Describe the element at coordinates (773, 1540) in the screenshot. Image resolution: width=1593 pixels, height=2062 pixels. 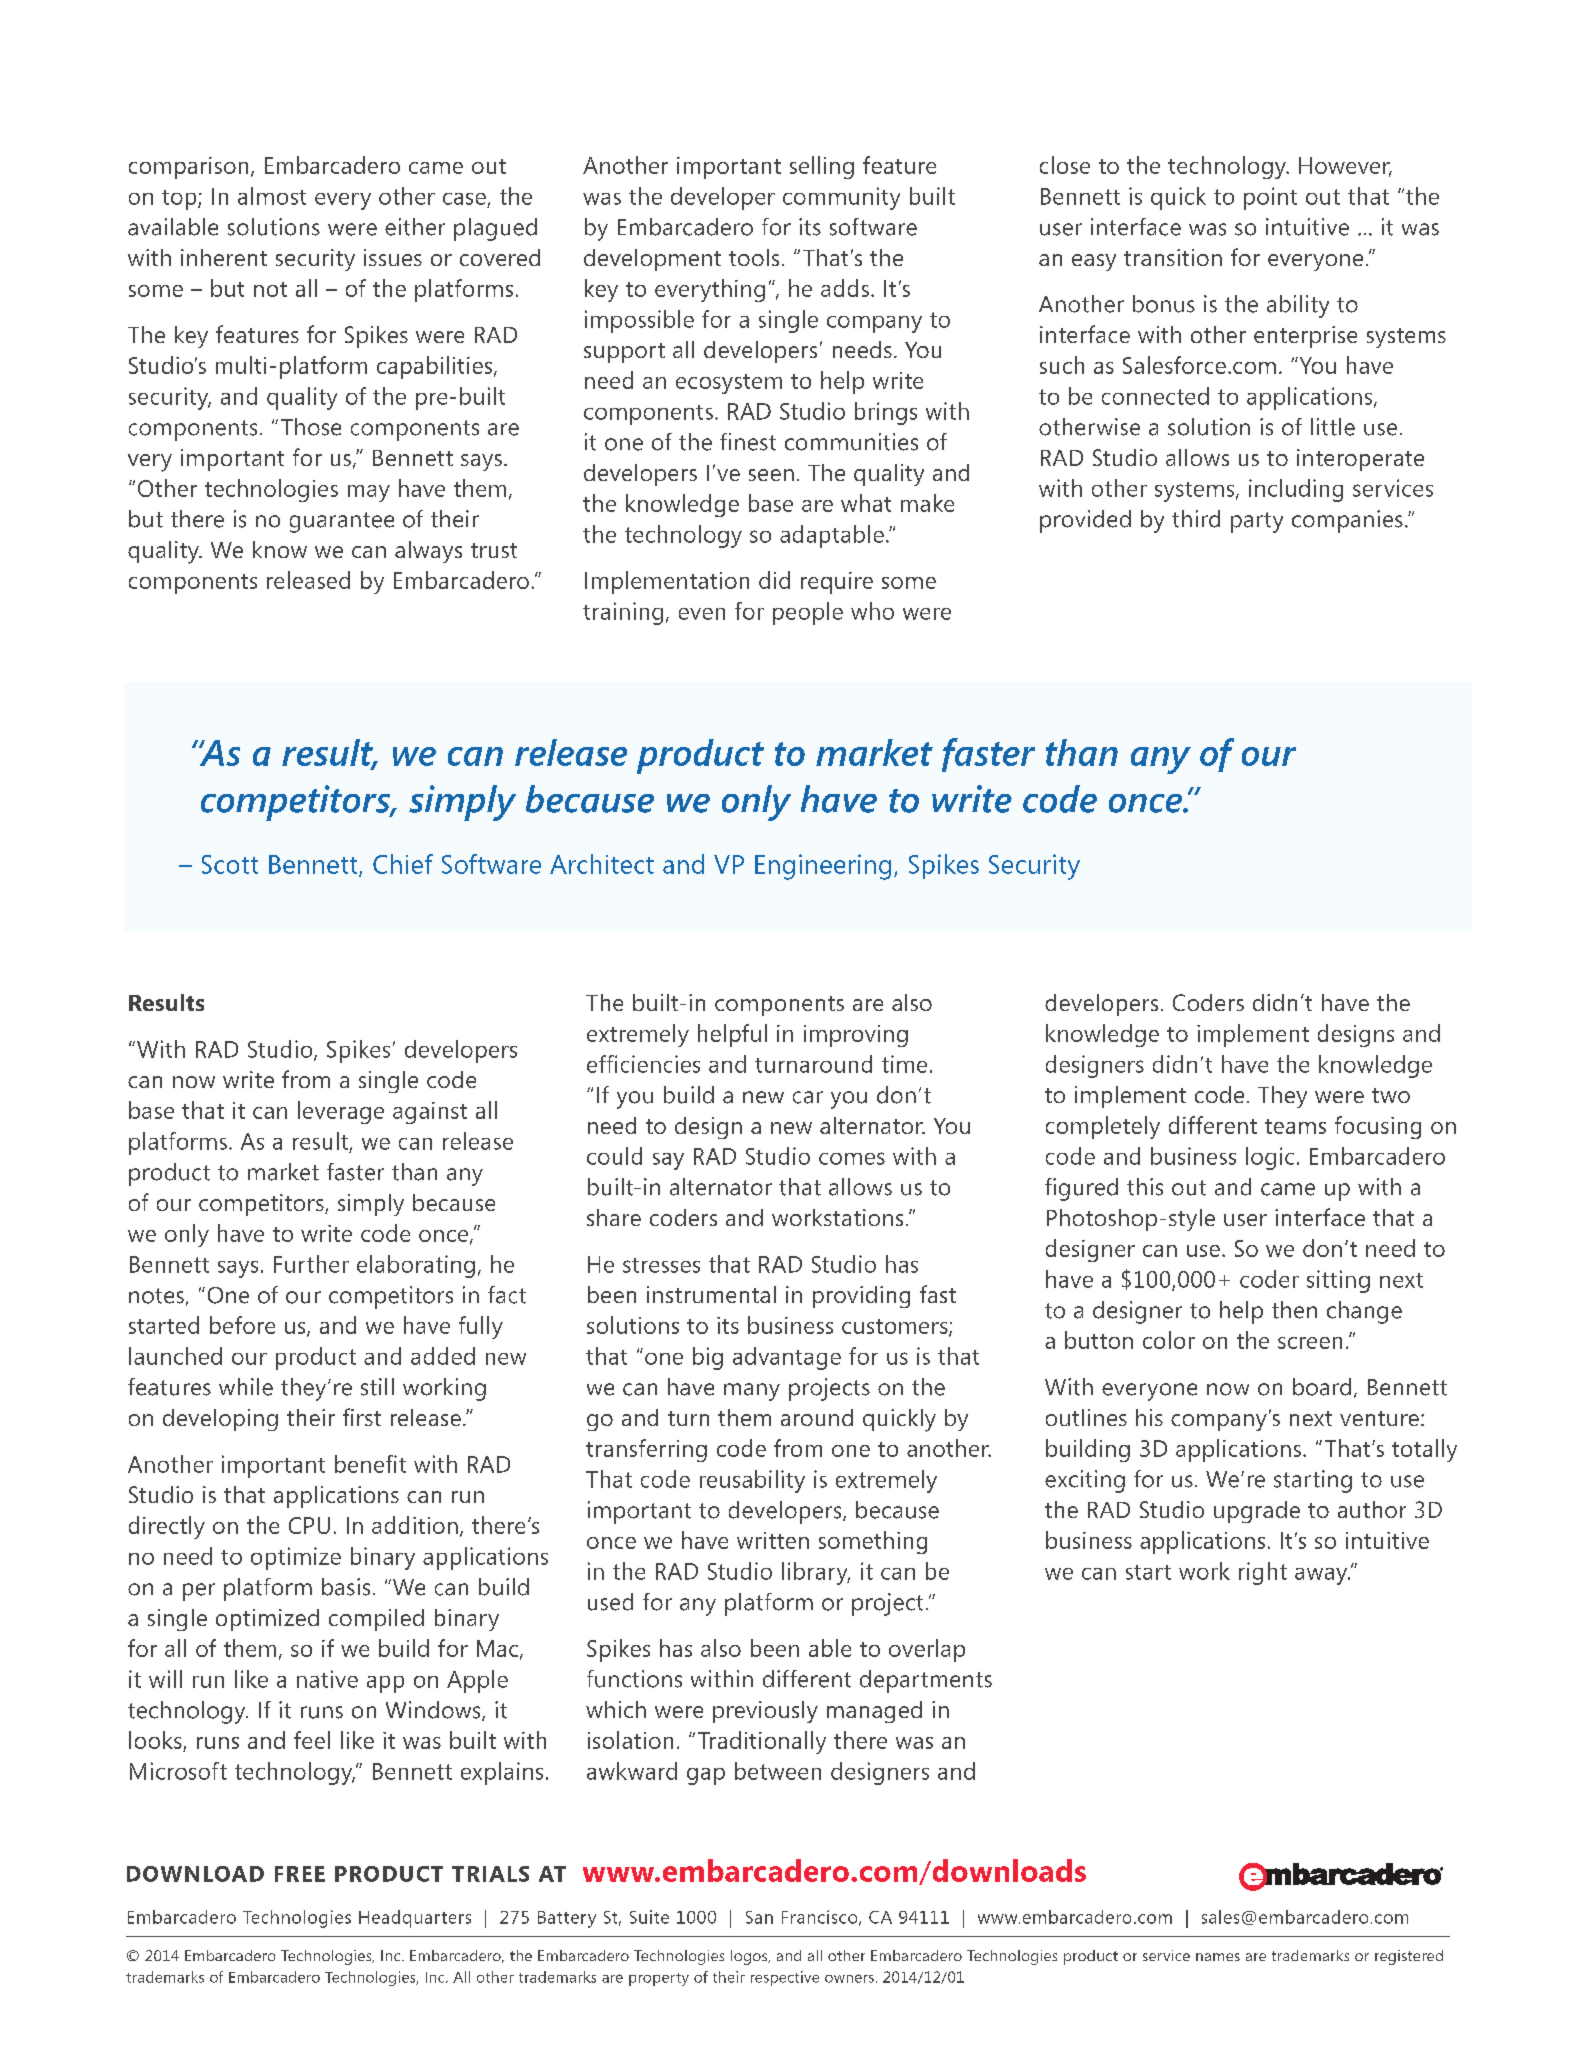
I see `written` at that location.
